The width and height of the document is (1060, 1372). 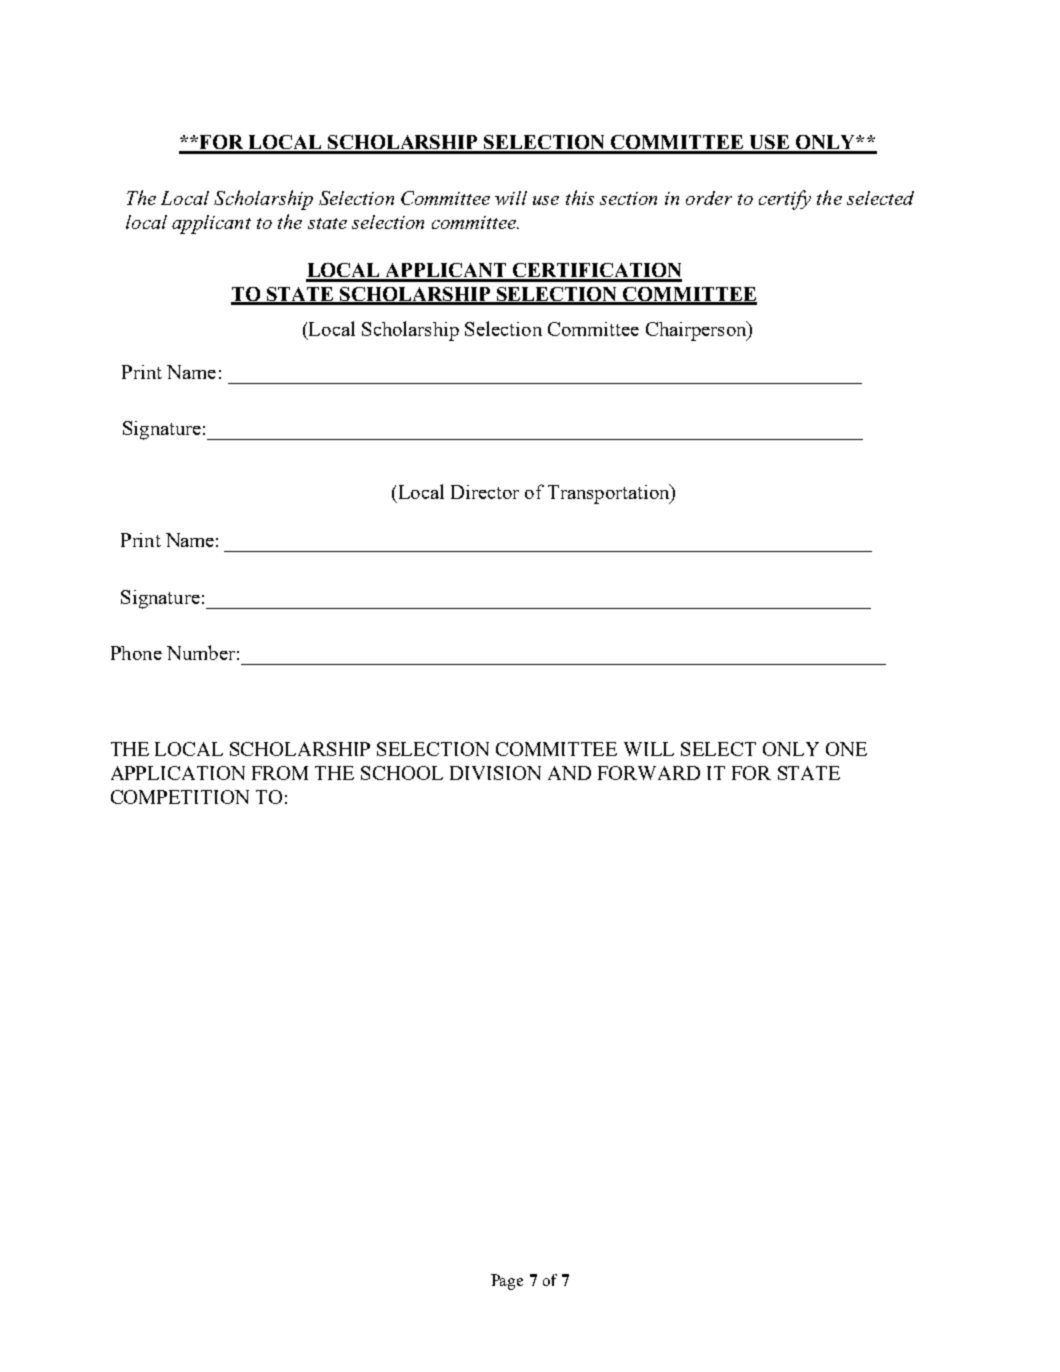 What do you see at coordinates (709, 198) in the document?
I see `order` at bounding box center [709, 198].
